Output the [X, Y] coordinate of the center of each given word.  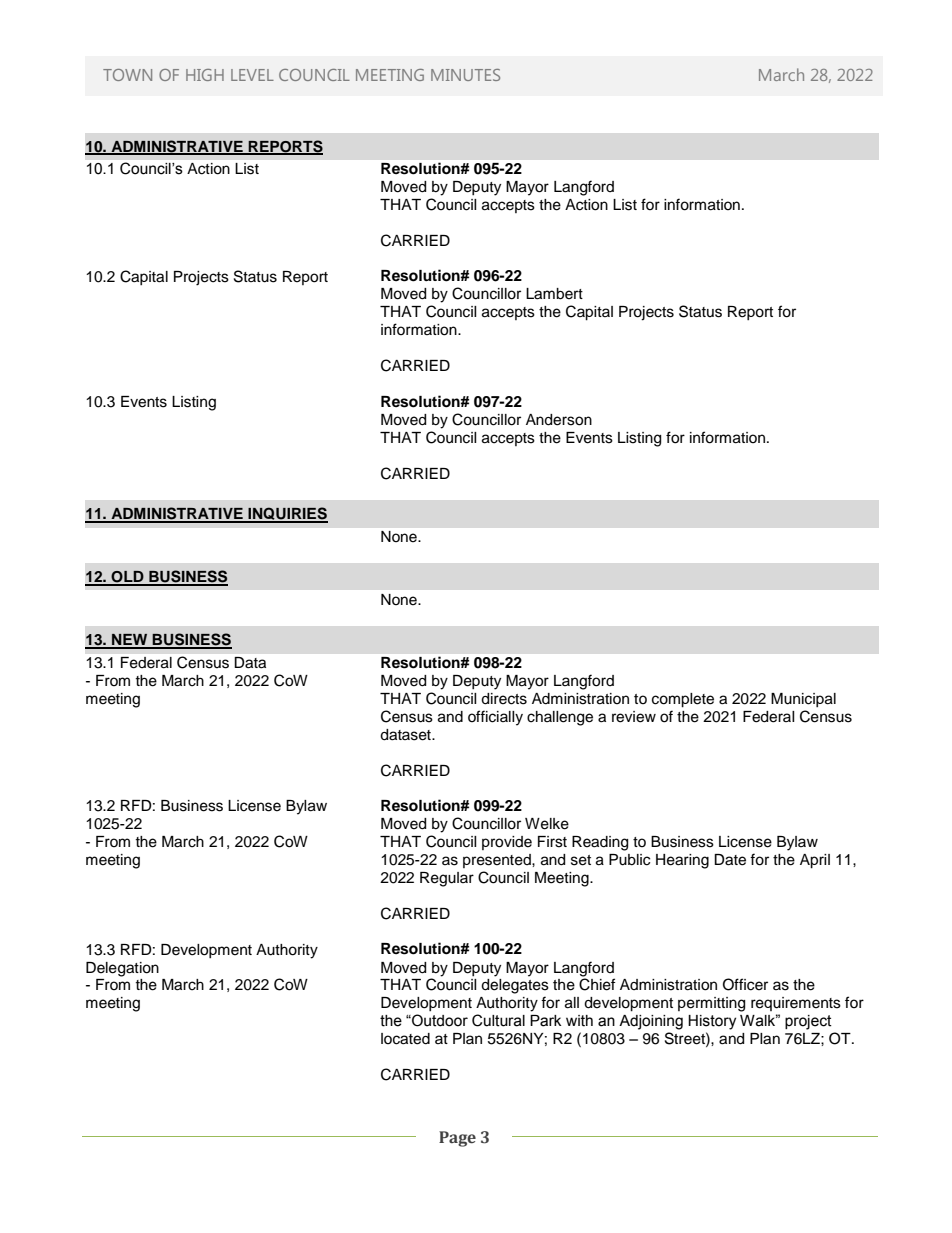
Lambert [554, 294]
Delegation [122, 969]
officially [495, 718]
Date [730, 860]
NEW [130, 641]
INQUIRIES [287, 514]
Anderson [559, 420]
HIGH [205, 75]
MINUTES [465, 75]
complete [683, 700]
